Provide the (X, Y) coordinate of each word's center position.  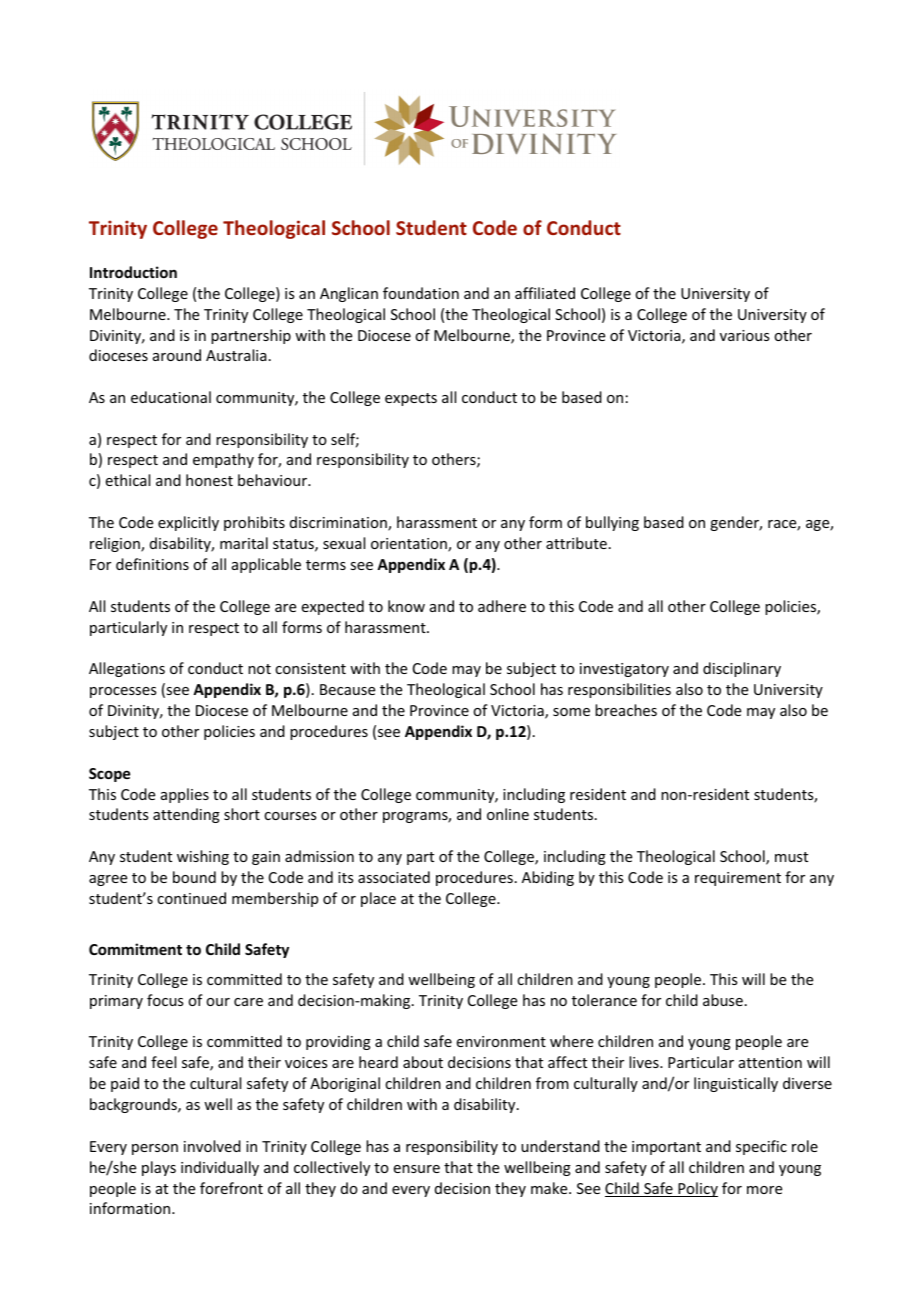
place (378, 899)
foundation (421, 293)
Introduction (133, 272)
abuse (723, 1000)
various (744, 335)
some (571, 712)
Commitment (135, 949)
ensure (417, 1169)
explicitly (188, 523)
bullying (612, 523)
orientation (410, 545)
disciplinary (742, 669)
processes (123, 692)
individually (220, 1168)
